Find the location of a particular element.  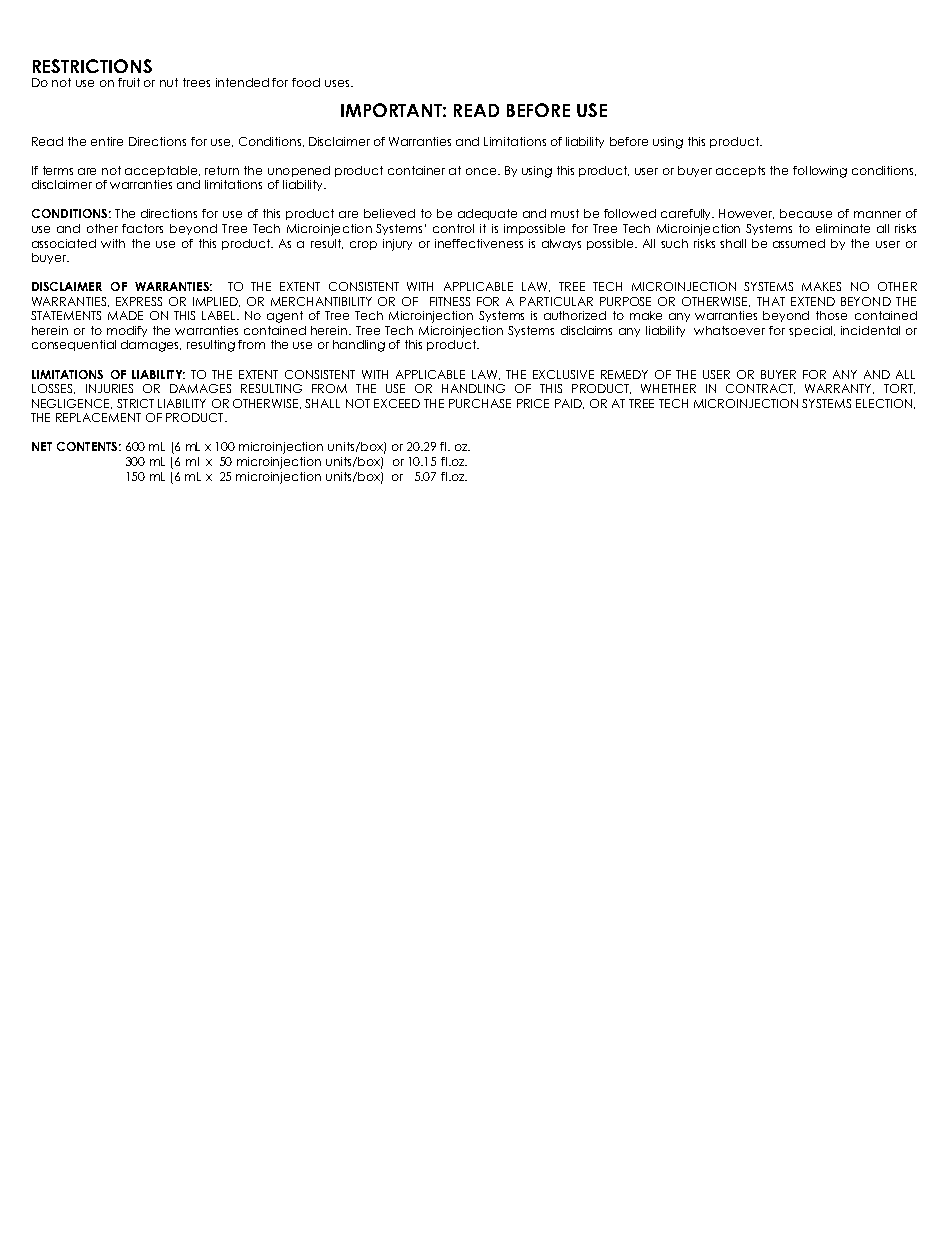

following is located at coordinates (820, 172).
